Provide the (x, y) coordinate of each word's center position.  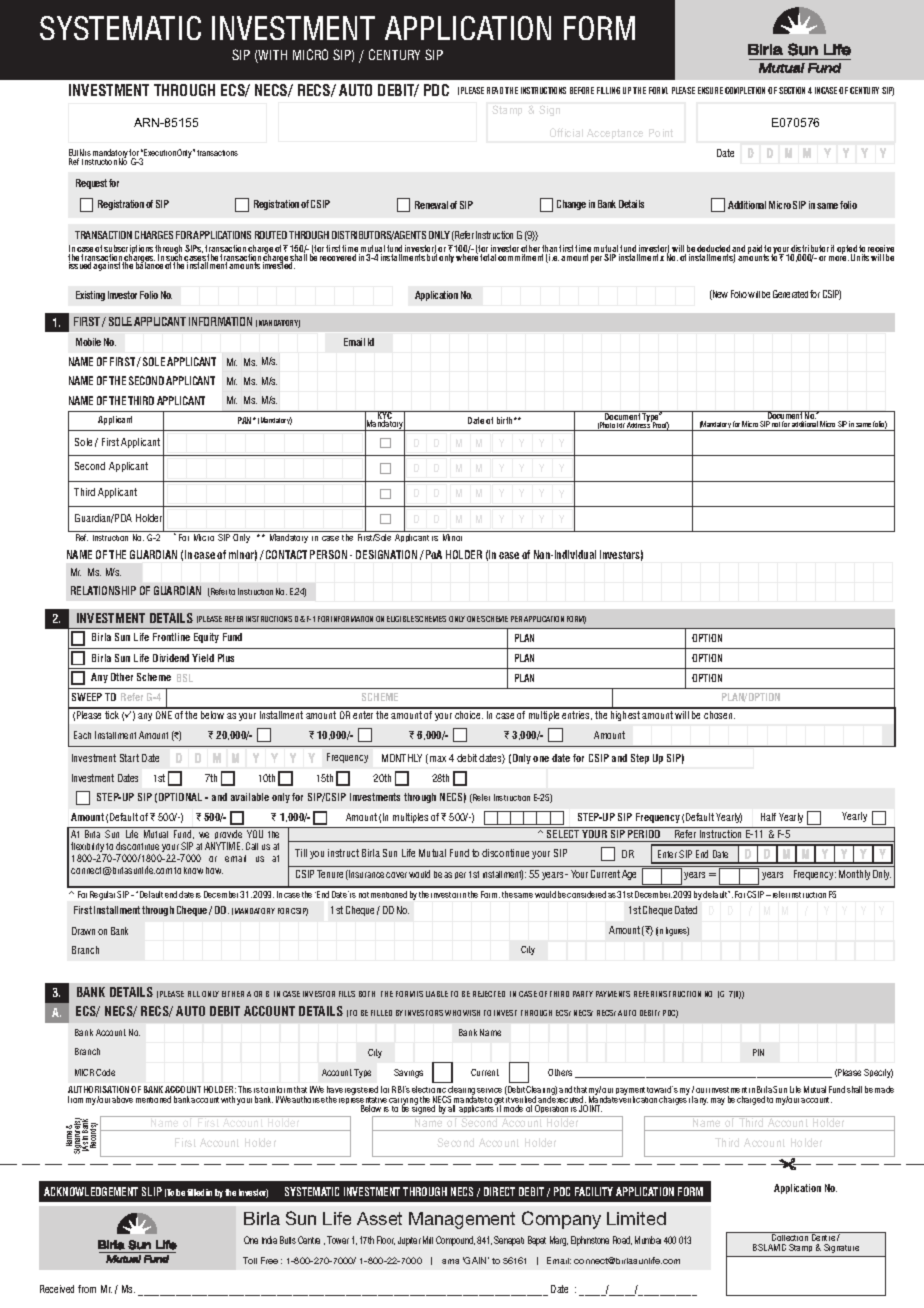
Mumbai (648, 1240)
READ (495, 90)
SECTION (792, 90)
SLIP (152, 1191)
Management (462, 1220)
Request (91, 184)
